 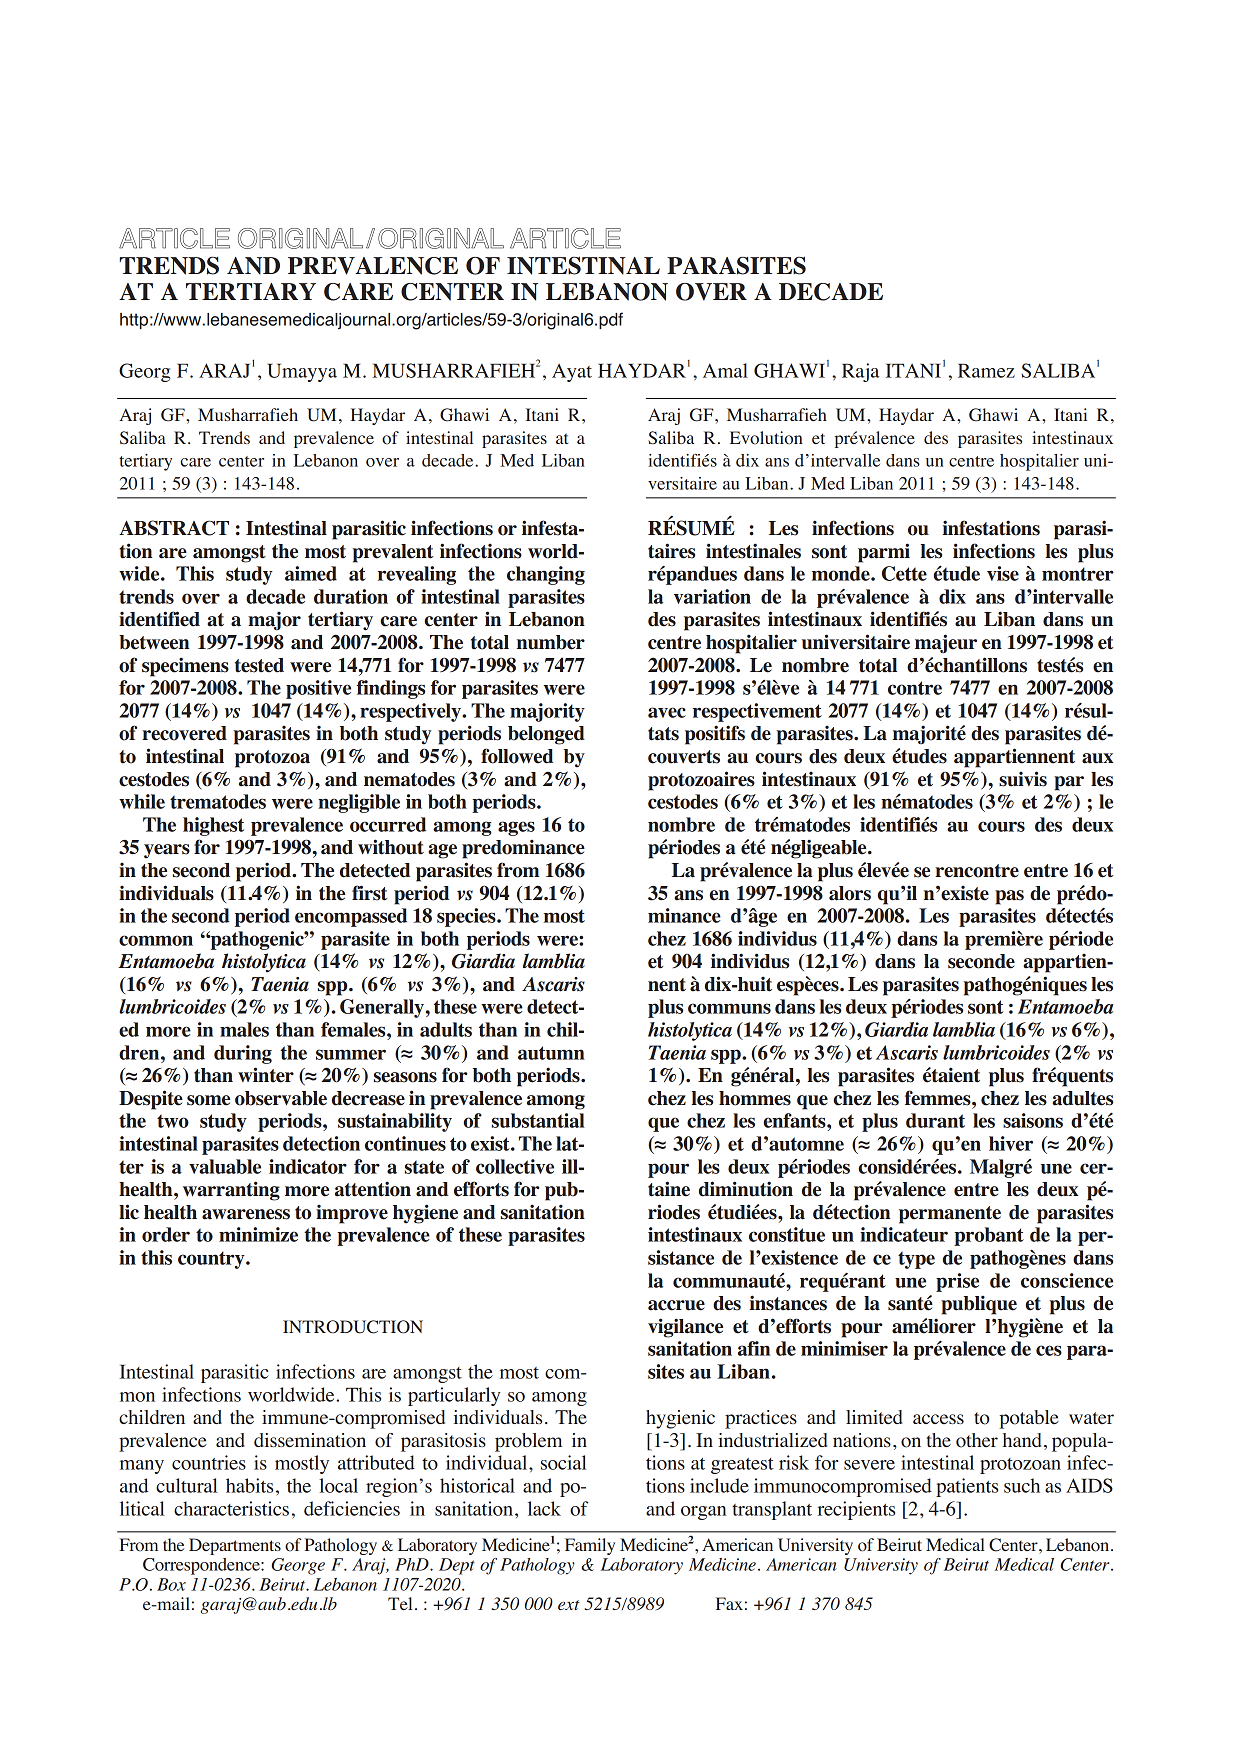 What do you see at coordinates (860, 372) in the document?
I see `Raja` at bounding box center [860, 372].
